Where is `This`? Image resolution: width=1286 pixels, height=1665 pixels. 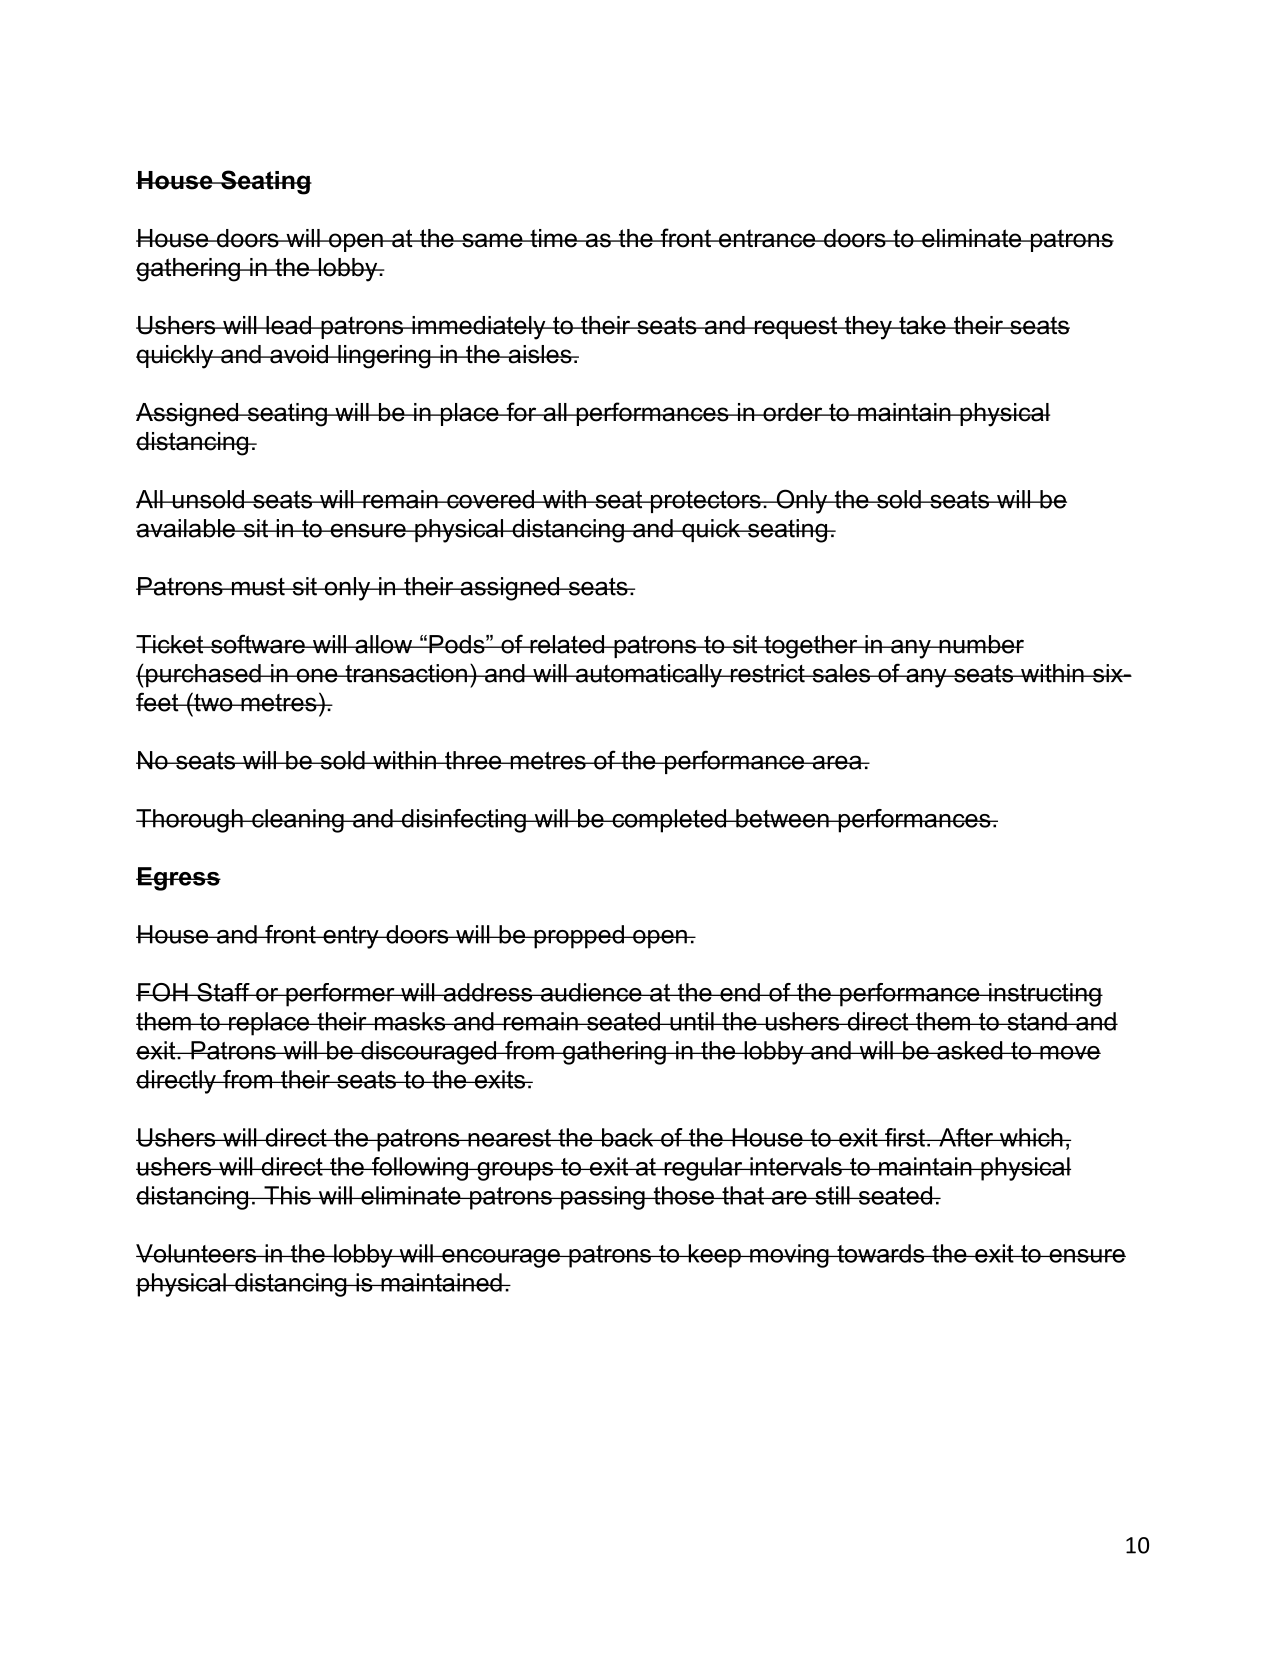 This is located at coordinates (287, 1195).
